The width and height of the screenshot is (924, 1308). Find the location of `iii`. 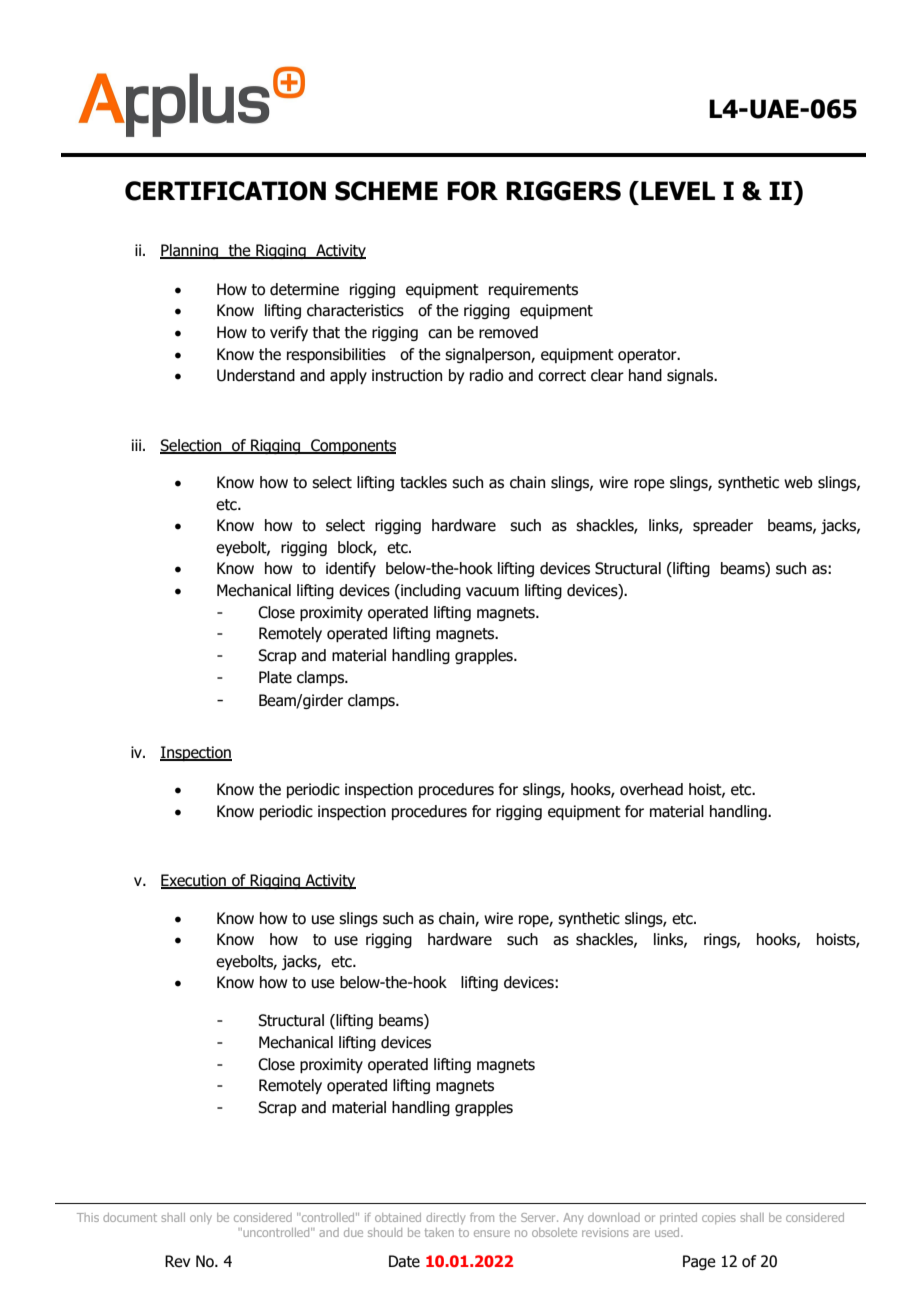

iii is located at coordinates (136, 445).
